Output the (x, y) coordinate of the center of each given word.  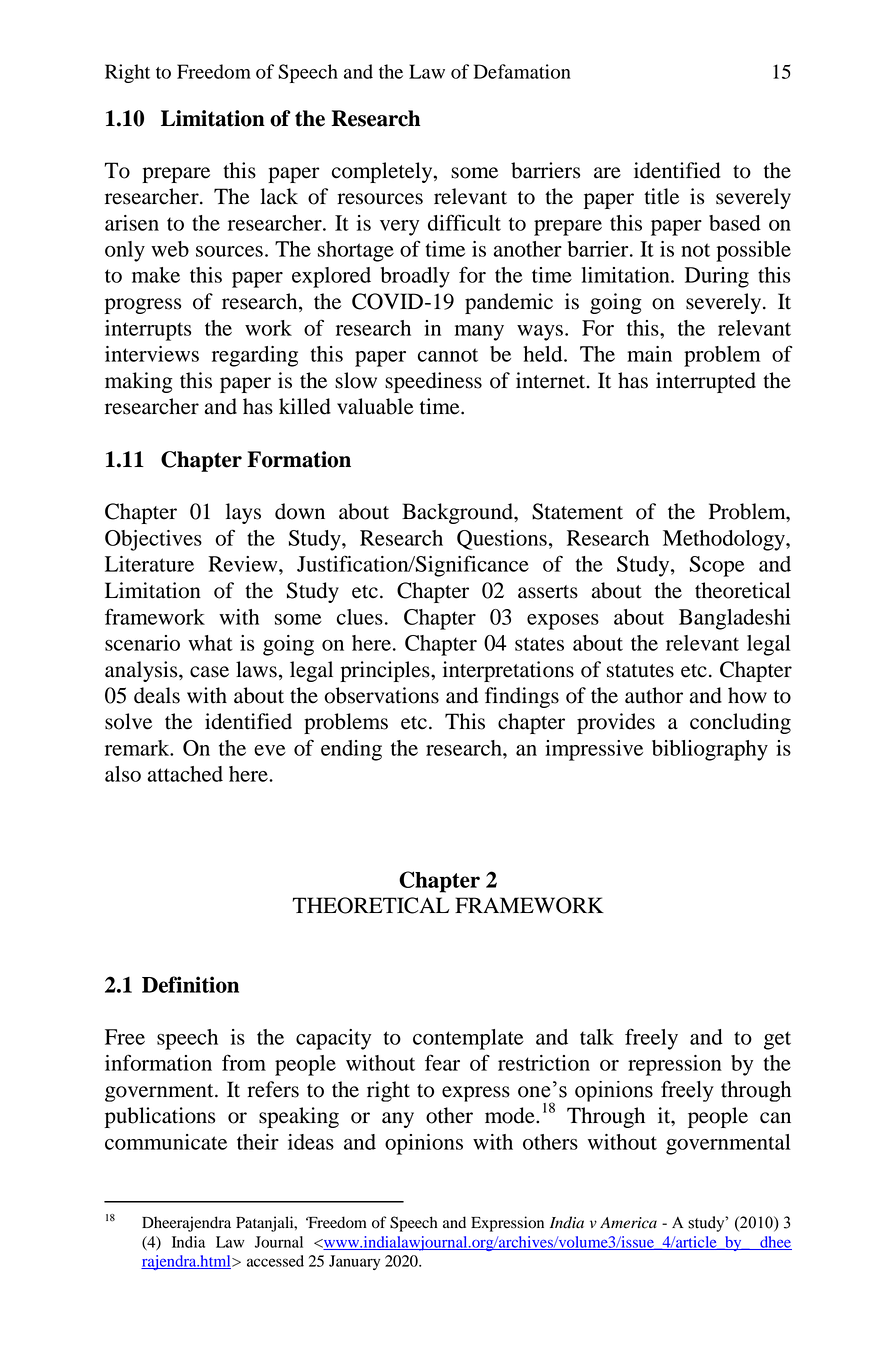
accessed (275, 1261)
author (654, 695)
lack (279, 196)
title (661, 196)
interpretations (508, 671)
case (209, 672)
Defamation (522, 71)
